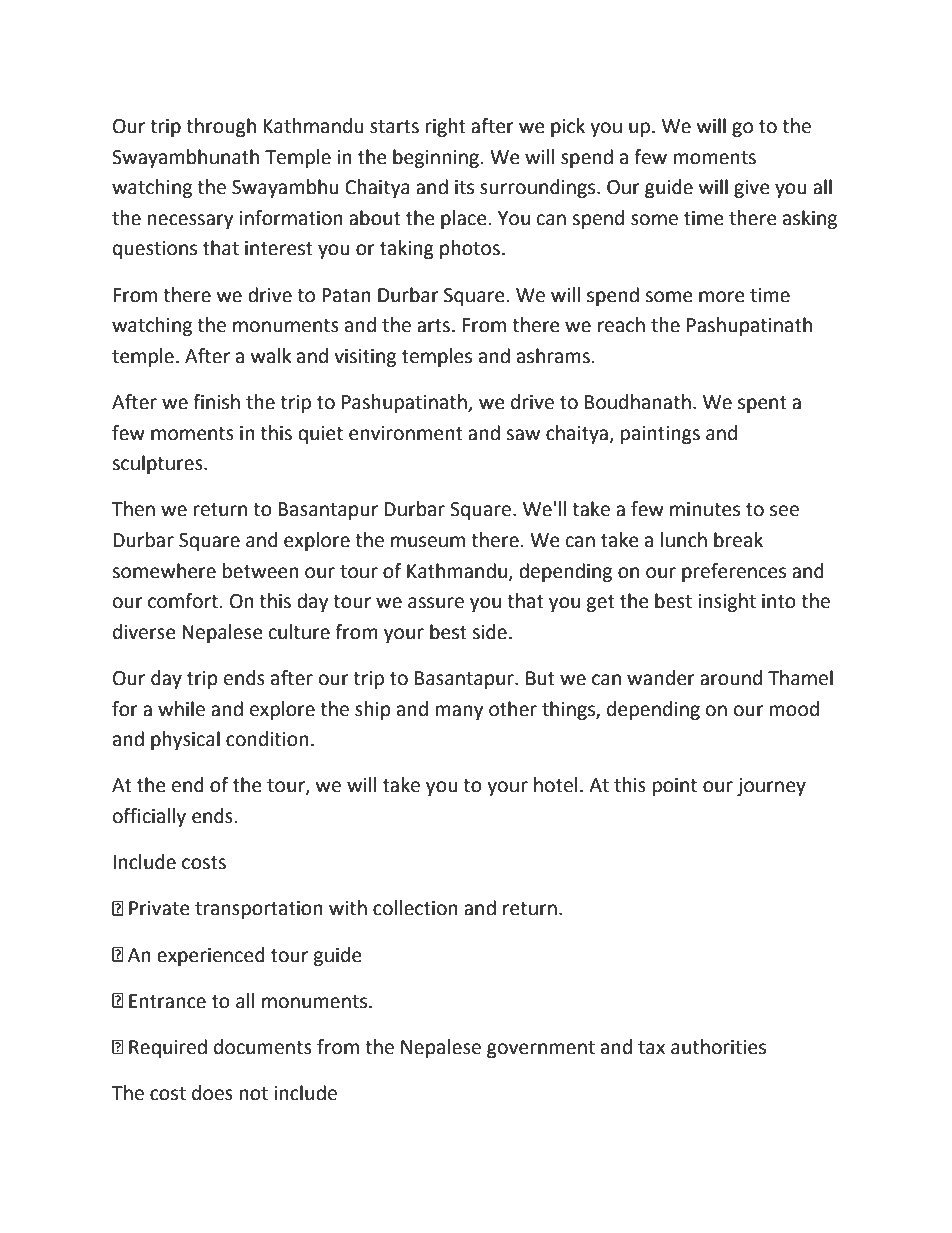 The height and width of the screenshot is (1233, 952). Describe the element at coordinates (221, 127) in the screenshot. I see `through` at that location.
